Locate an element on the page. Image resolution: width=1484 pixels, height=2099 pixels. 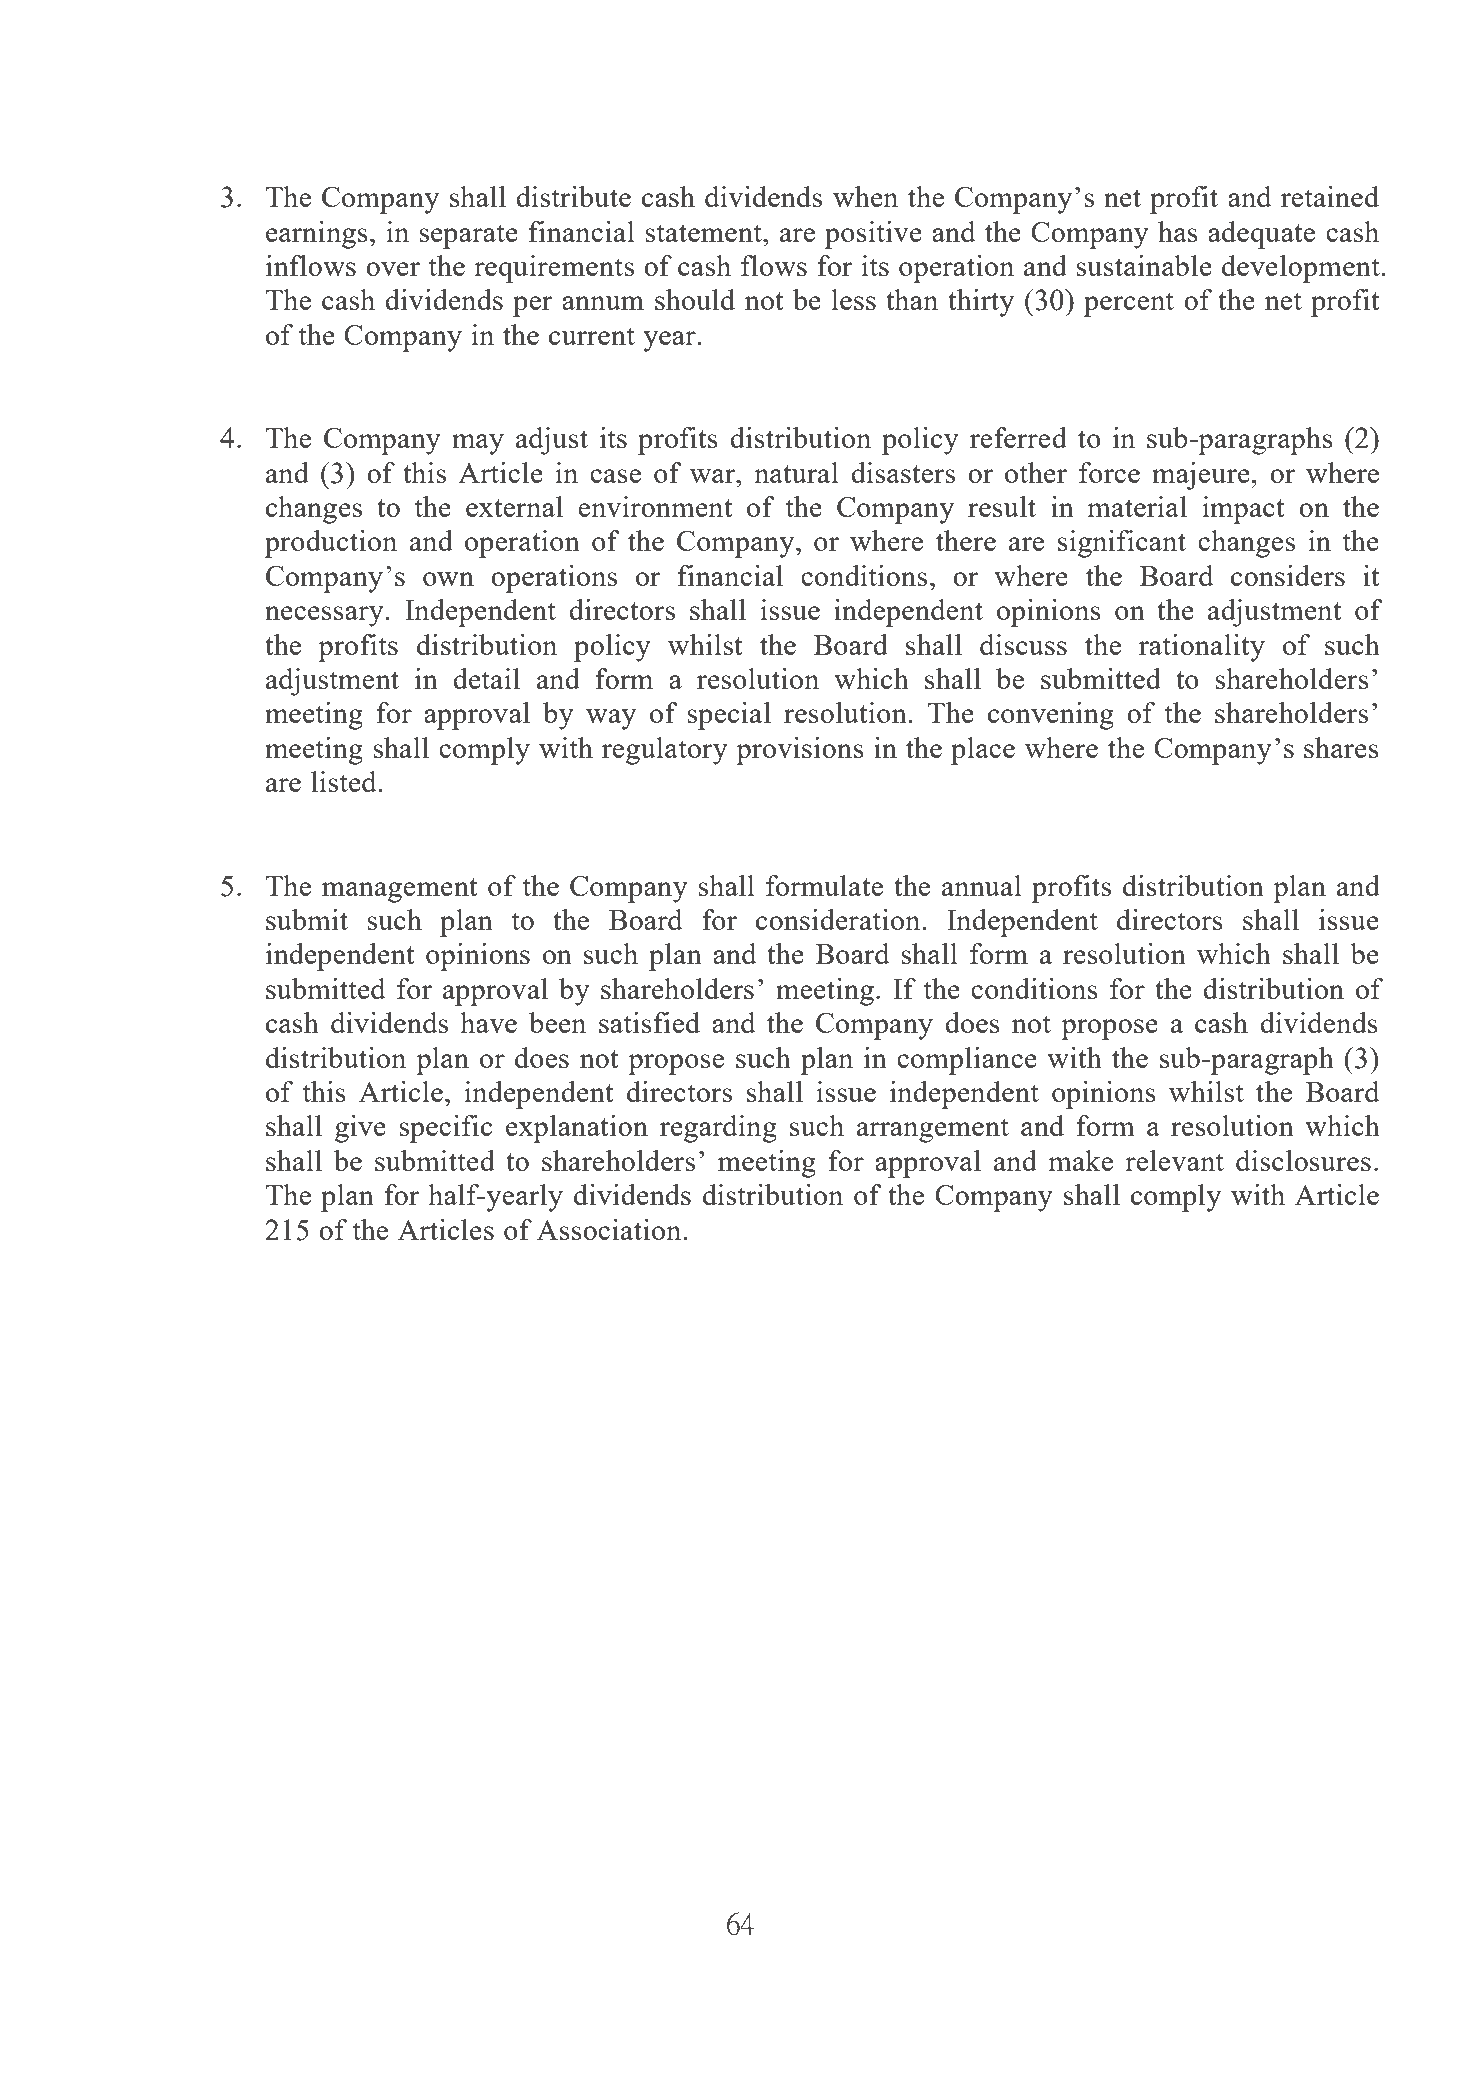
natural is located at coordinates (796, 472).
